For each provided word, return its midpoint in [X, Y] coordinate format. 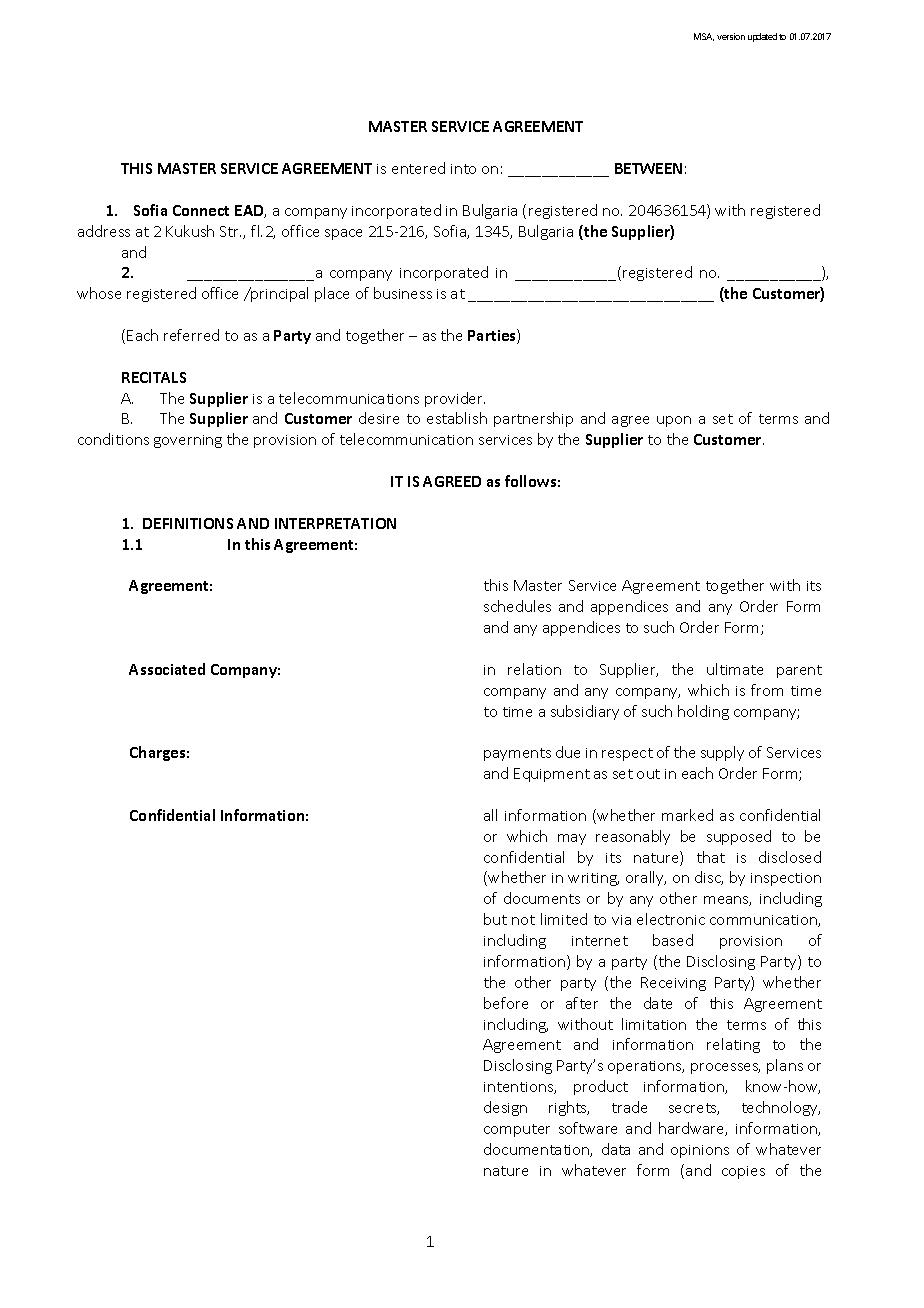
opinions [700, 1151]
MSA [704, 37]
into [463, 169]
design [505, 1108]
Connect [201, 210]
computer [517, 1130]
